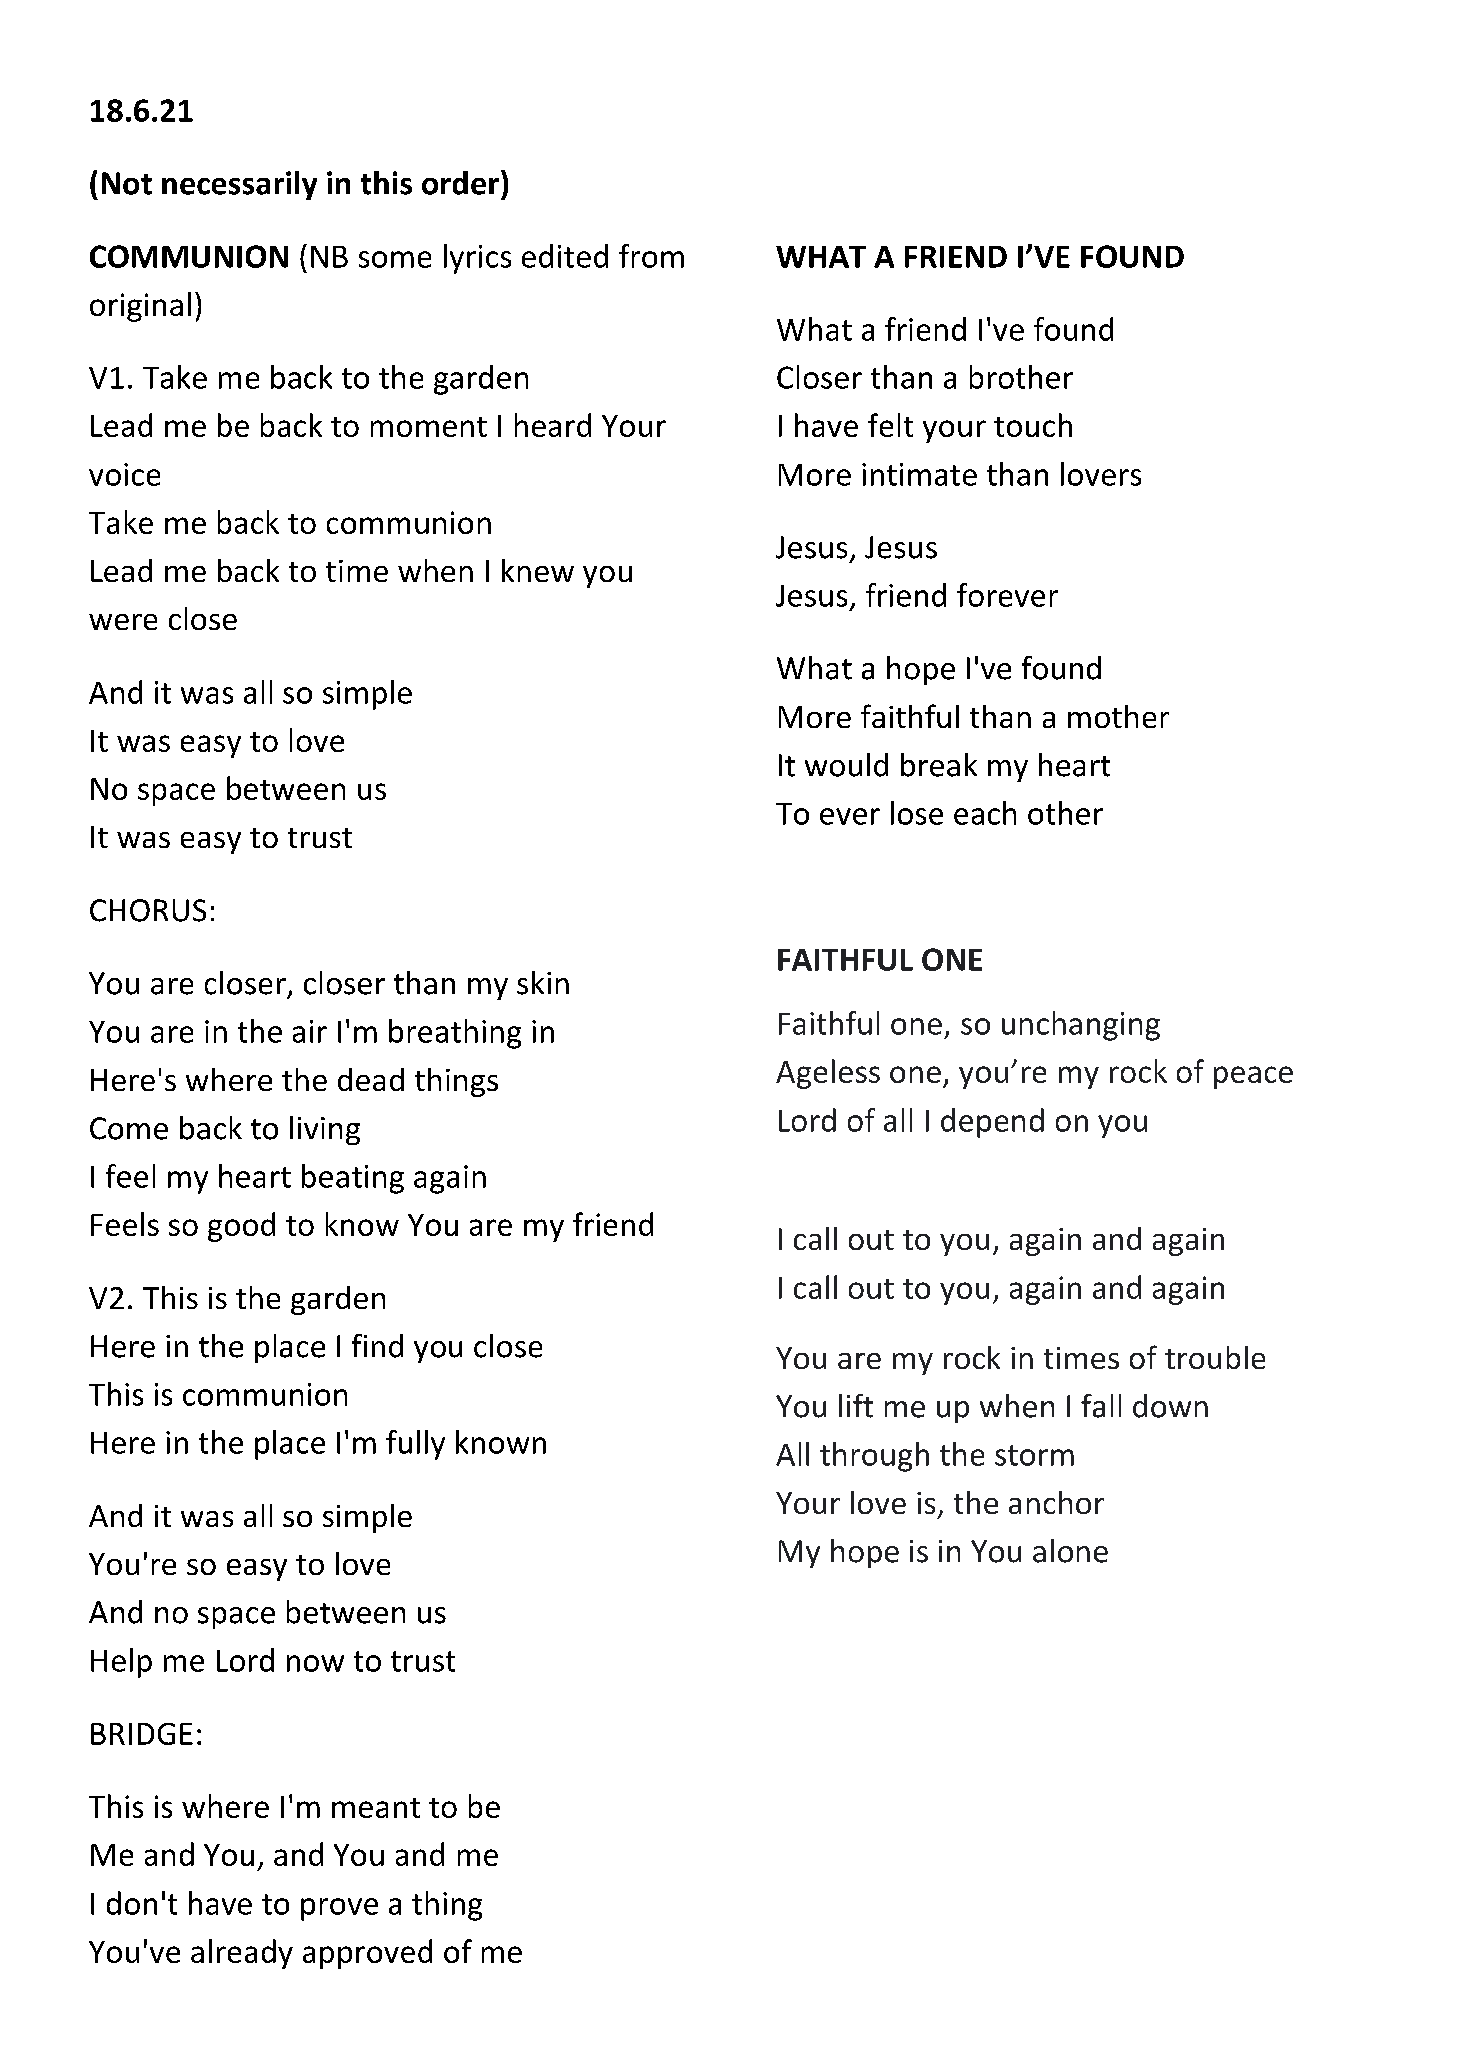 This document has width=1464, height=2070. What do you see at coordinates (651, 256) in the document?
I see `from` at bounding box center [651, 256].
